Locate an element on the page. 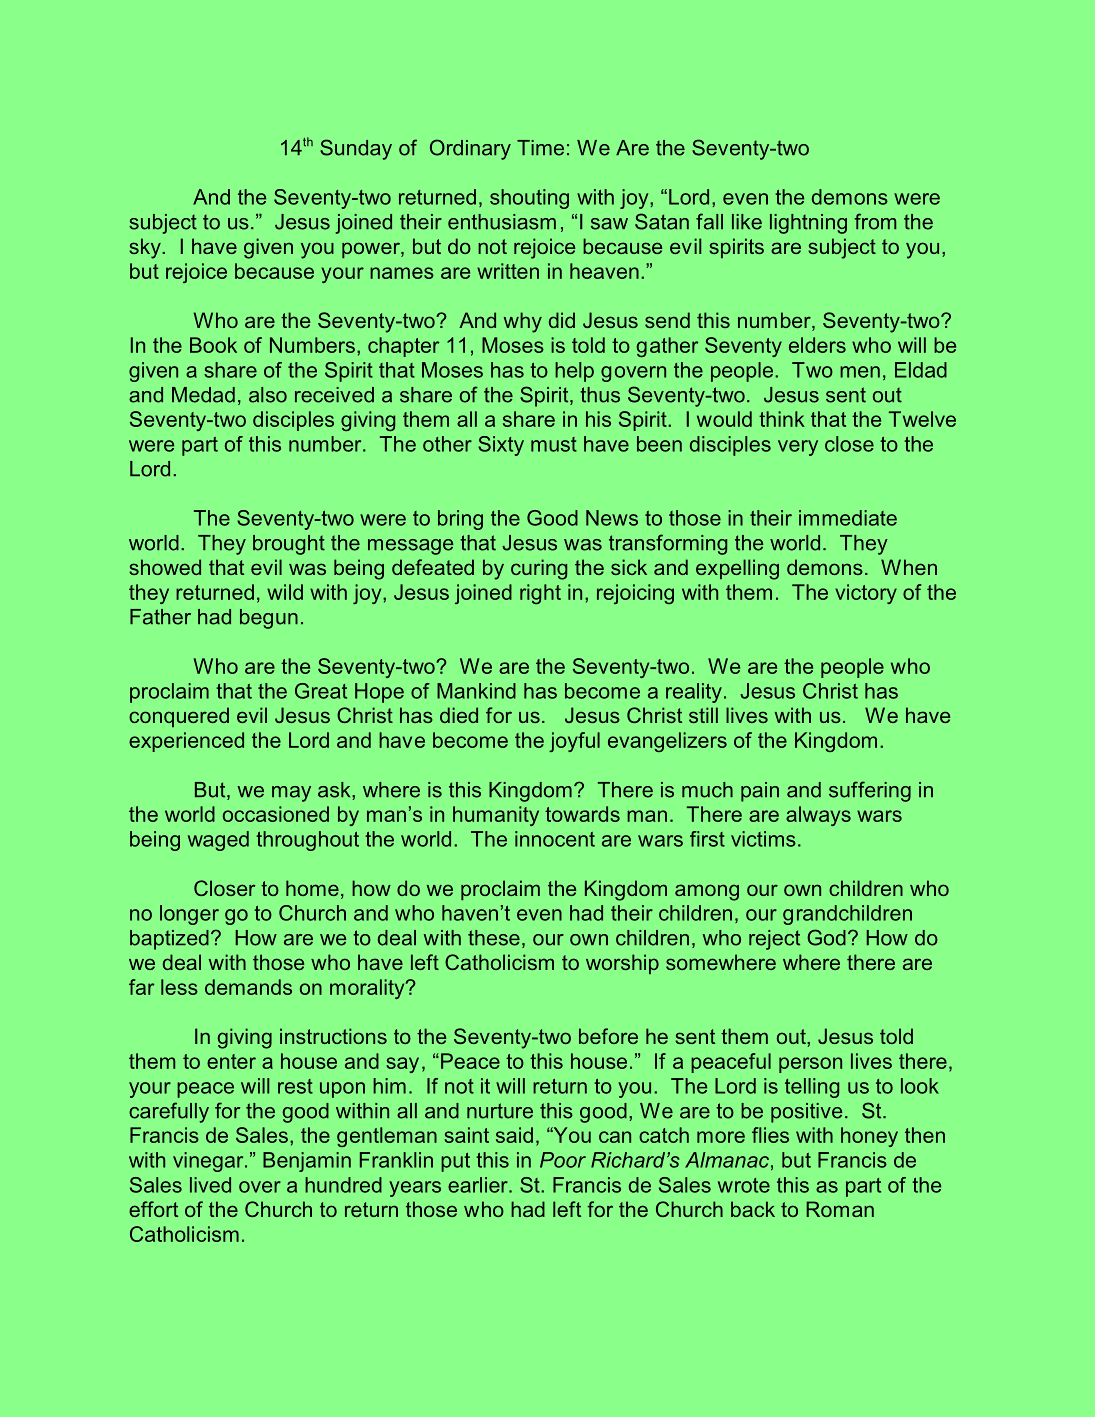 This page has height=1417, width=1095. shouting is located at coordinates (529, 199).
